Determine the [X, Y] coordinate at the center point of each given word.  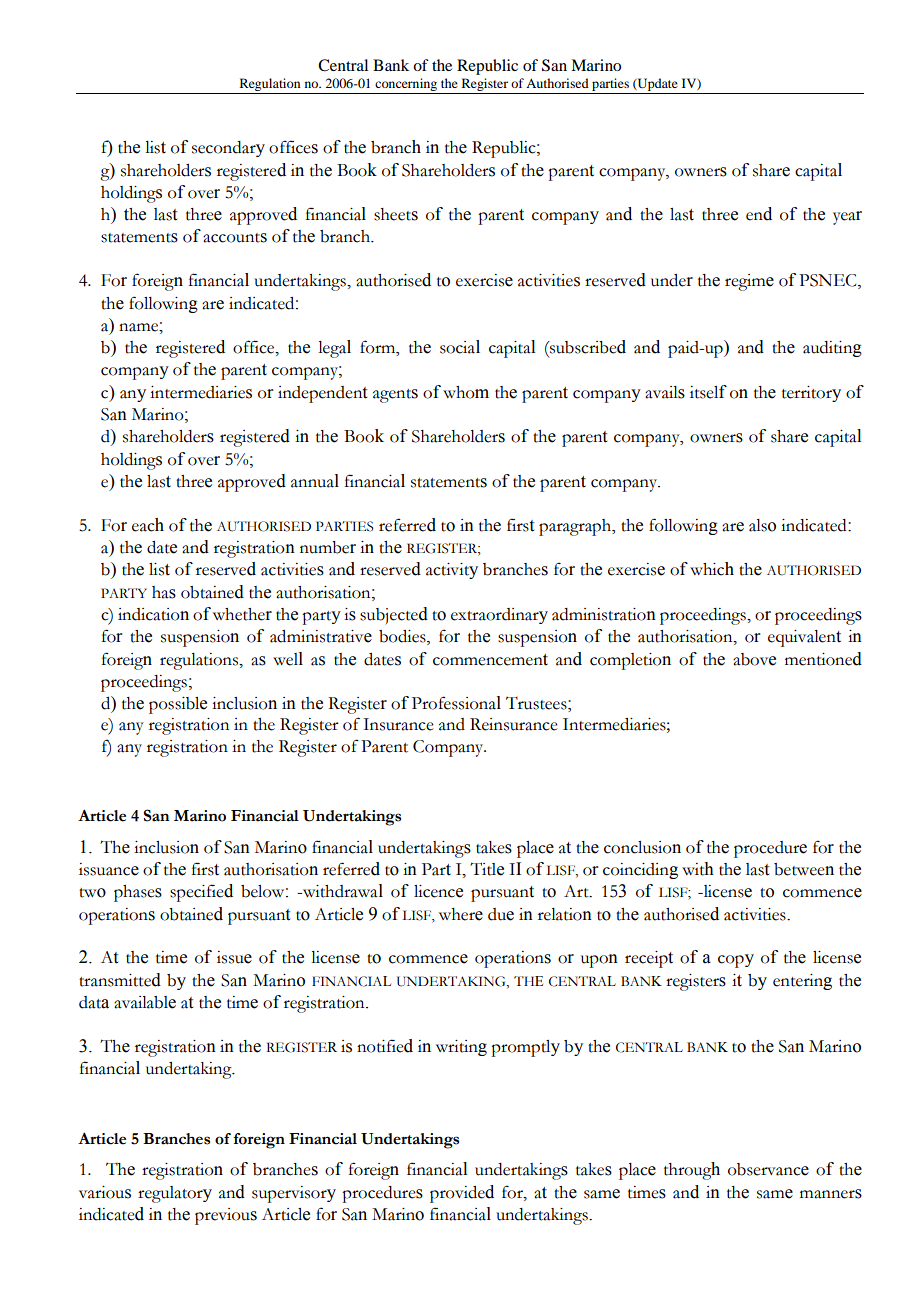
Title [487, 869]
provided [462, 1194]
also [762, 525]
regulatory [175, 1194]
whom [466, 392]
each [148, 525]
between [804, 869]
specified [201, 893]
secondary [228, 149]
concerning [406, 86]
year [847, 218]
